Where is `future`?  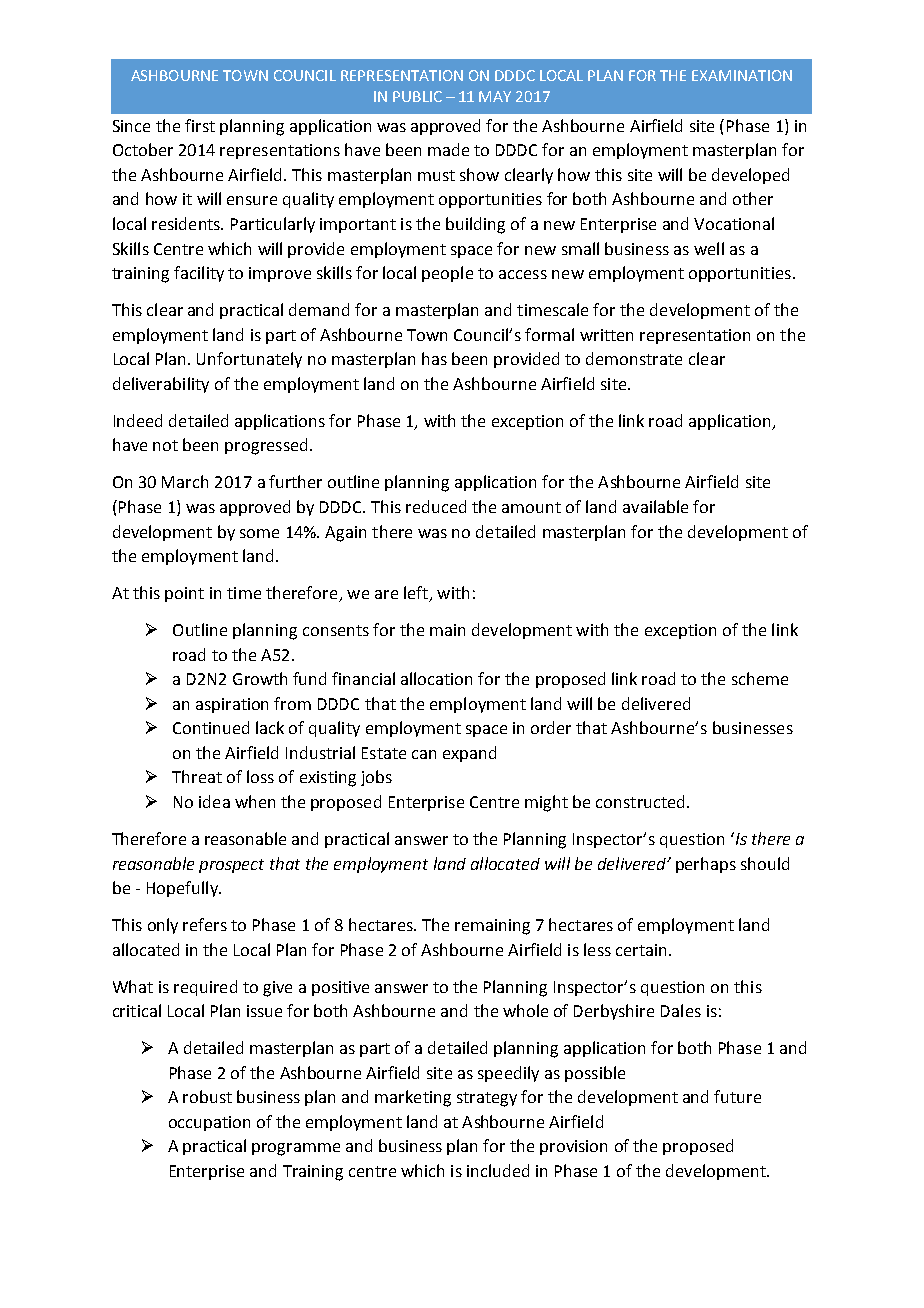 future is located at coordinates (737, 1096).
